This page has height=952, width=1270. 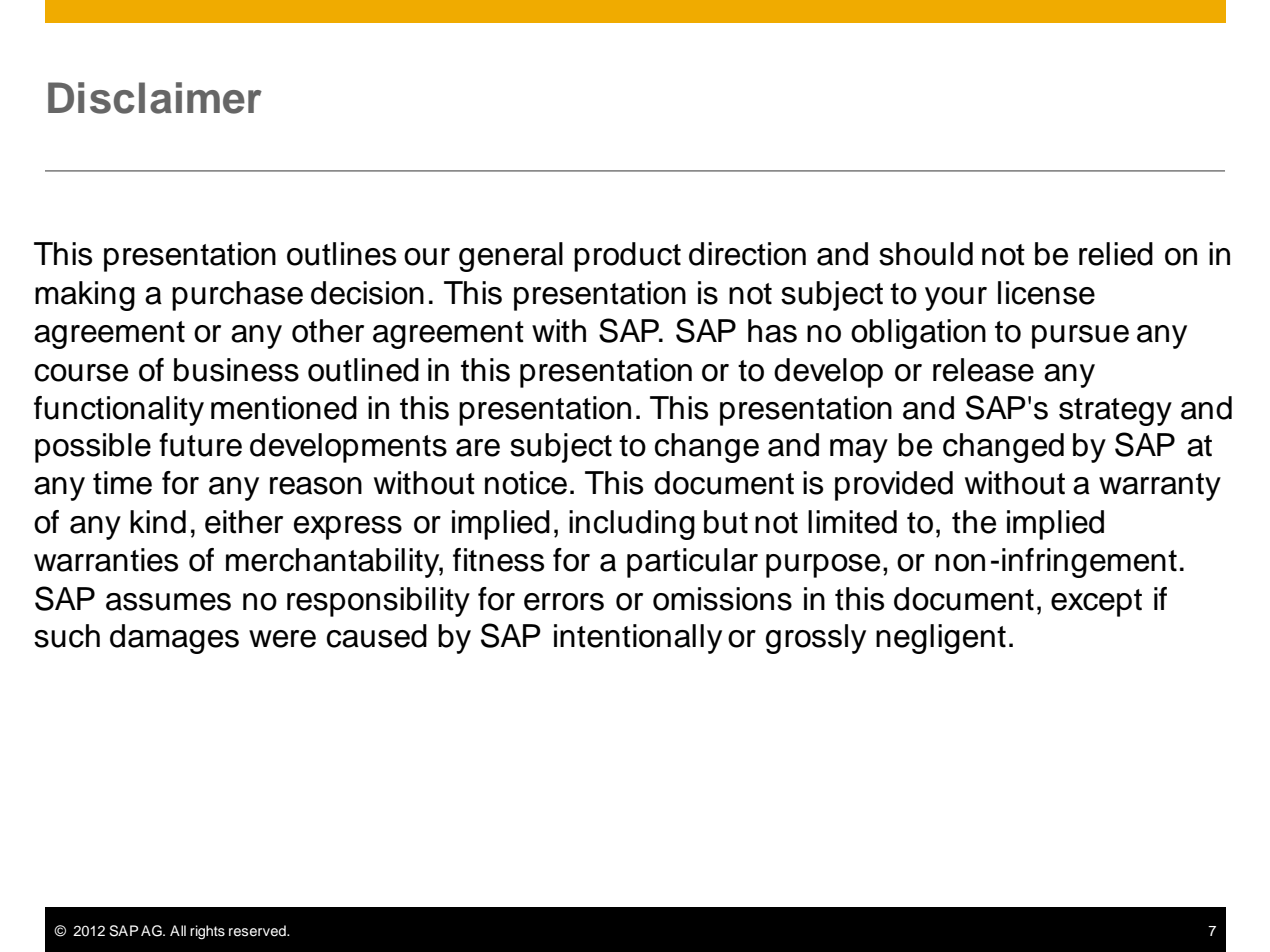 I want to click on product, so click(x=627, y=257).
